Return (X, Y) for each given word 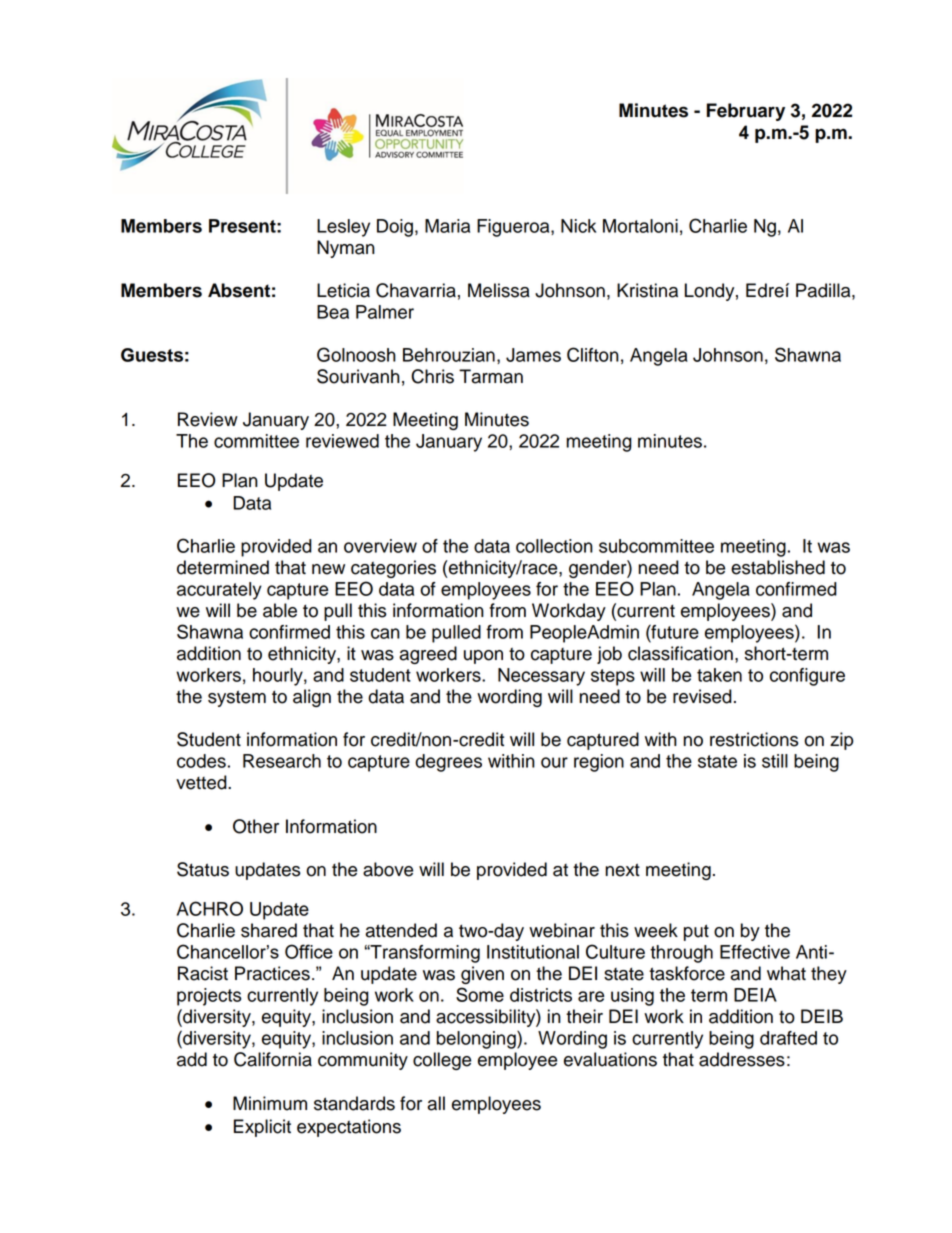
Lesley (343, 228)
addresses (742, 1059)
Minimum (270, 1103)
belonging (477, 1040)
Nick (578, 226)
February (746, 112)
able (280, 610)
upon (483, 657)
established (778, 567)
